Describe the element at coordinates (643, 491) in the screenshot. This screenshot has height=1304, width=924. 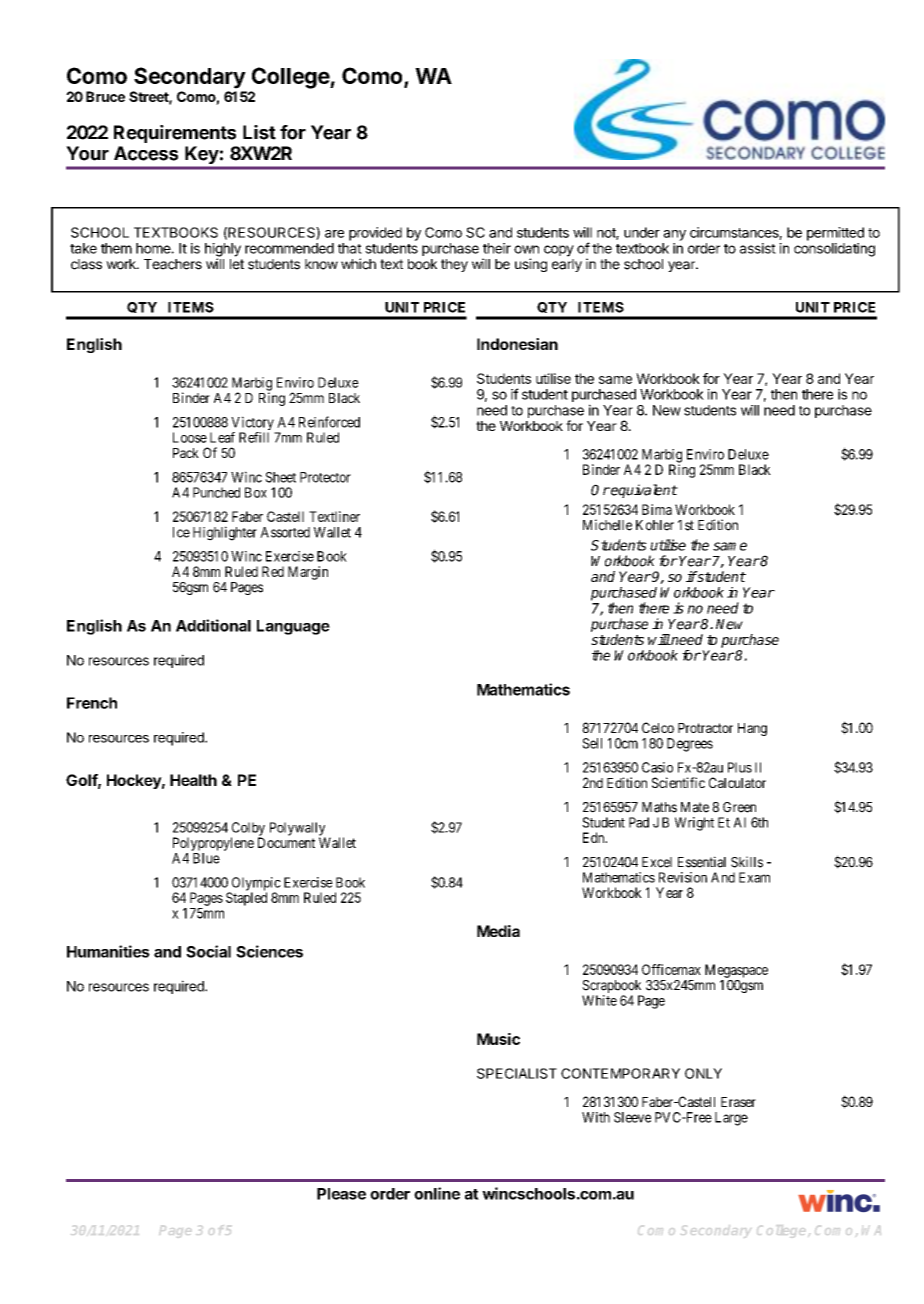
I see `equivalent` at that location.
